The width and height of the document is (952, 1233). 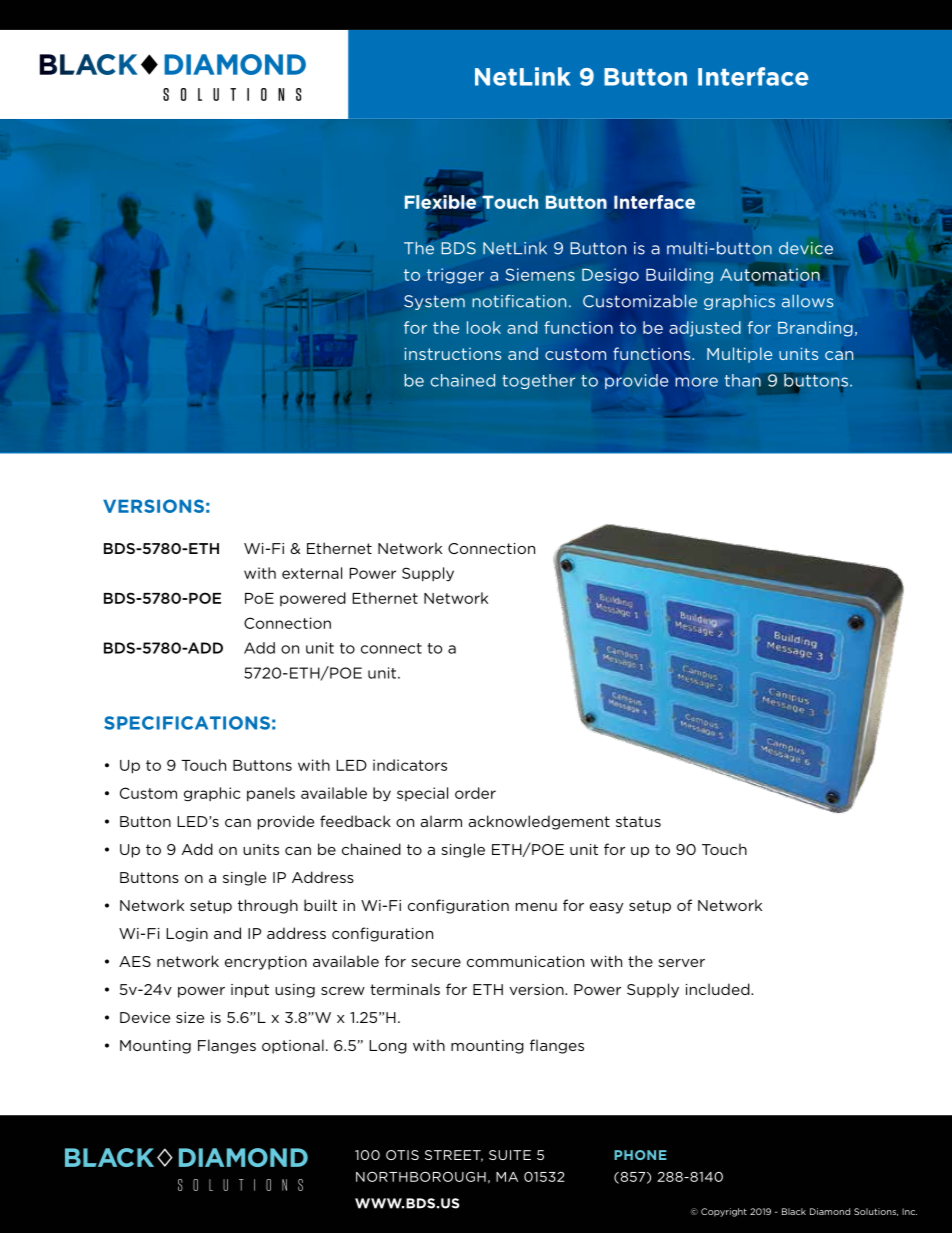 I want to click on status, so click(x=638, y=821).
